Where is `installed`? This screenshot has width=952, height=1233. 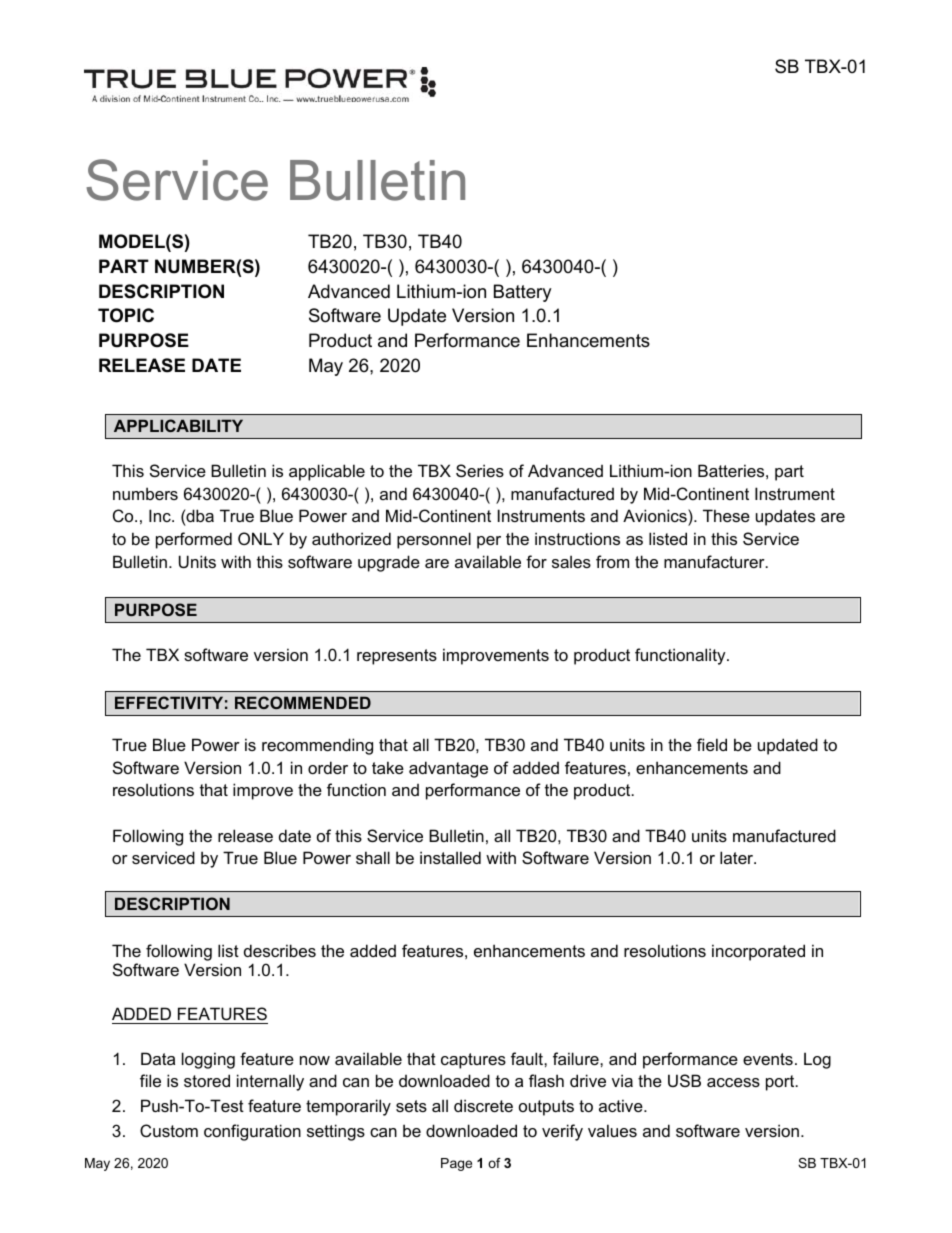
installed is located at coordinates (450, 857).
